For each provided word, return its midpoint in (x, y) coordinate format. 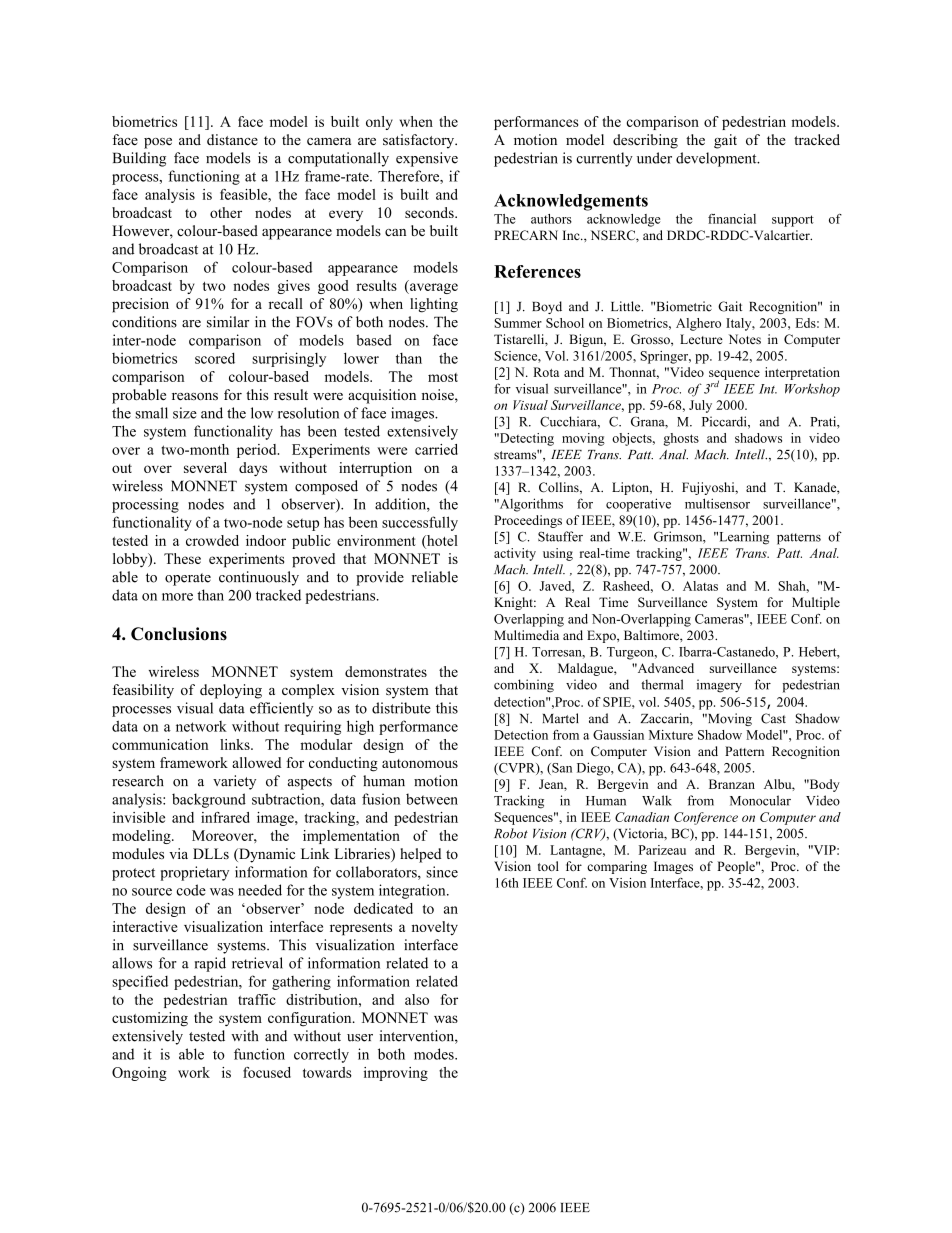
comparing (617, 867)
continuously (259, 578)
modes (435, 1054)
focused (267, 1072)
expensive (427, 159)
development (717, 159)
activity (515, 554)
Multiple (816, 603)
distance (232, 139)
